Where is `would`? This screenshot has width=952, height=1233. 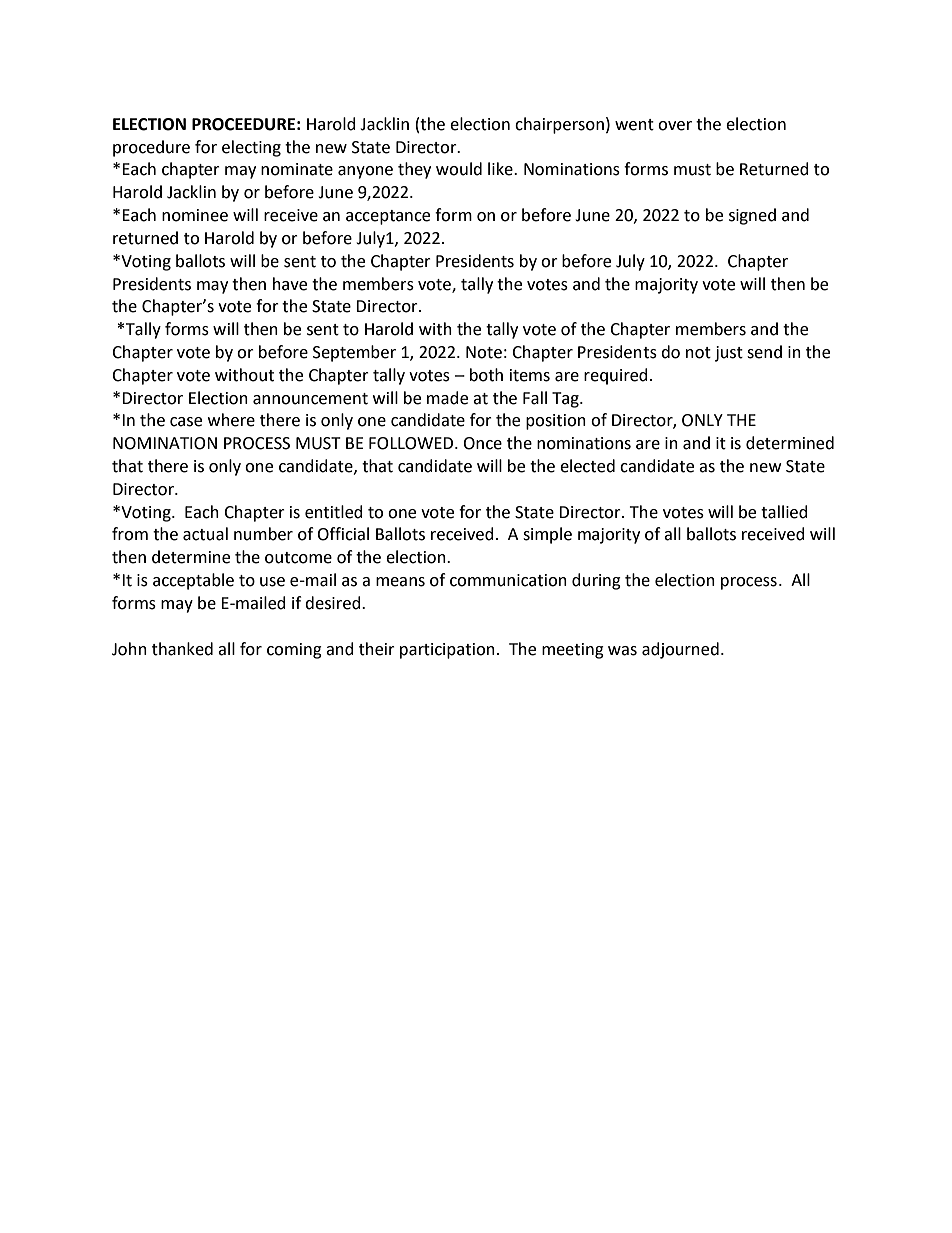 would is located at coordinates (459, 169).
